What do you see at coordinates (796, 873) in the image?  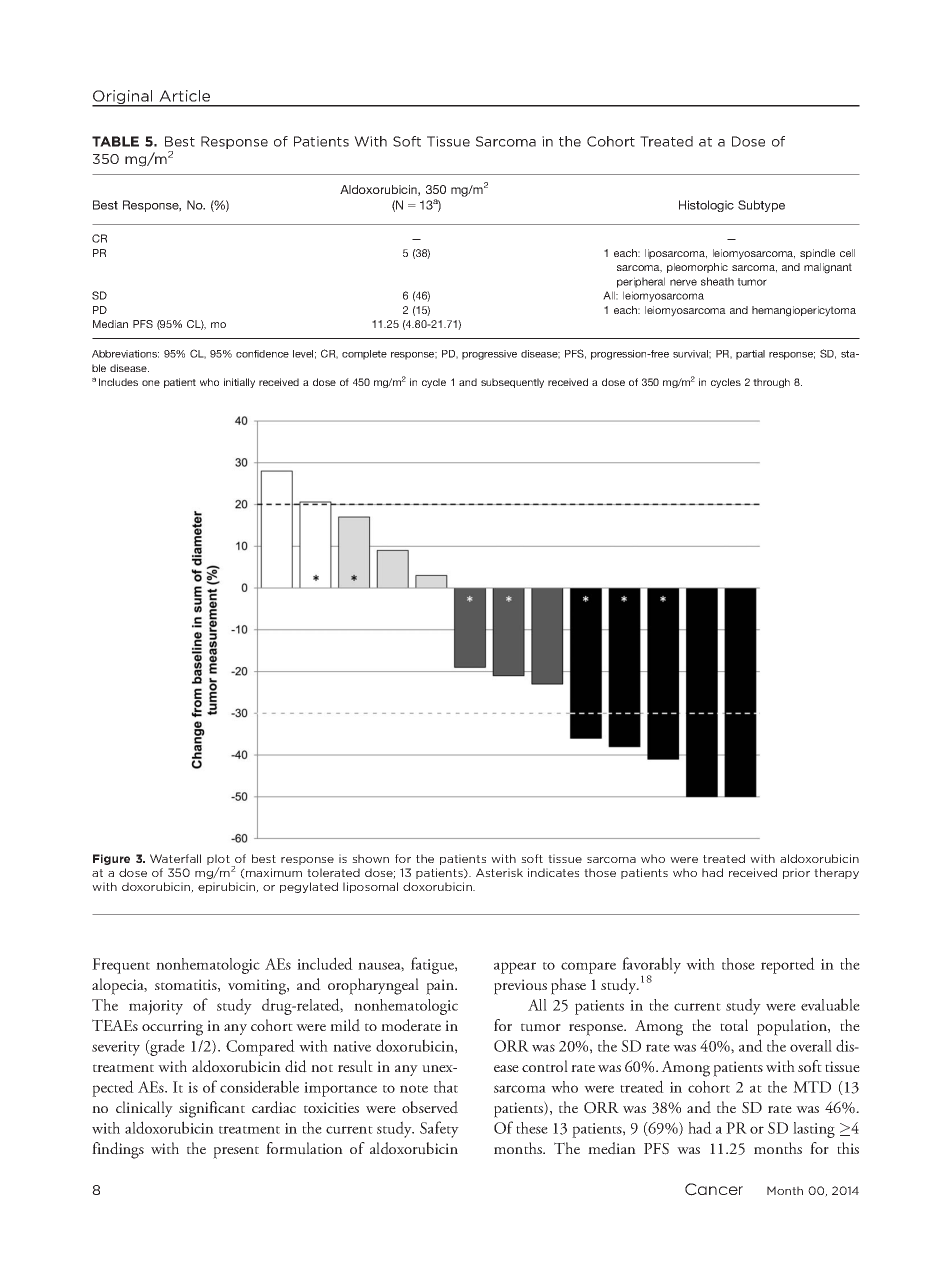 I see `prior` at bounding box center [796, 873].
